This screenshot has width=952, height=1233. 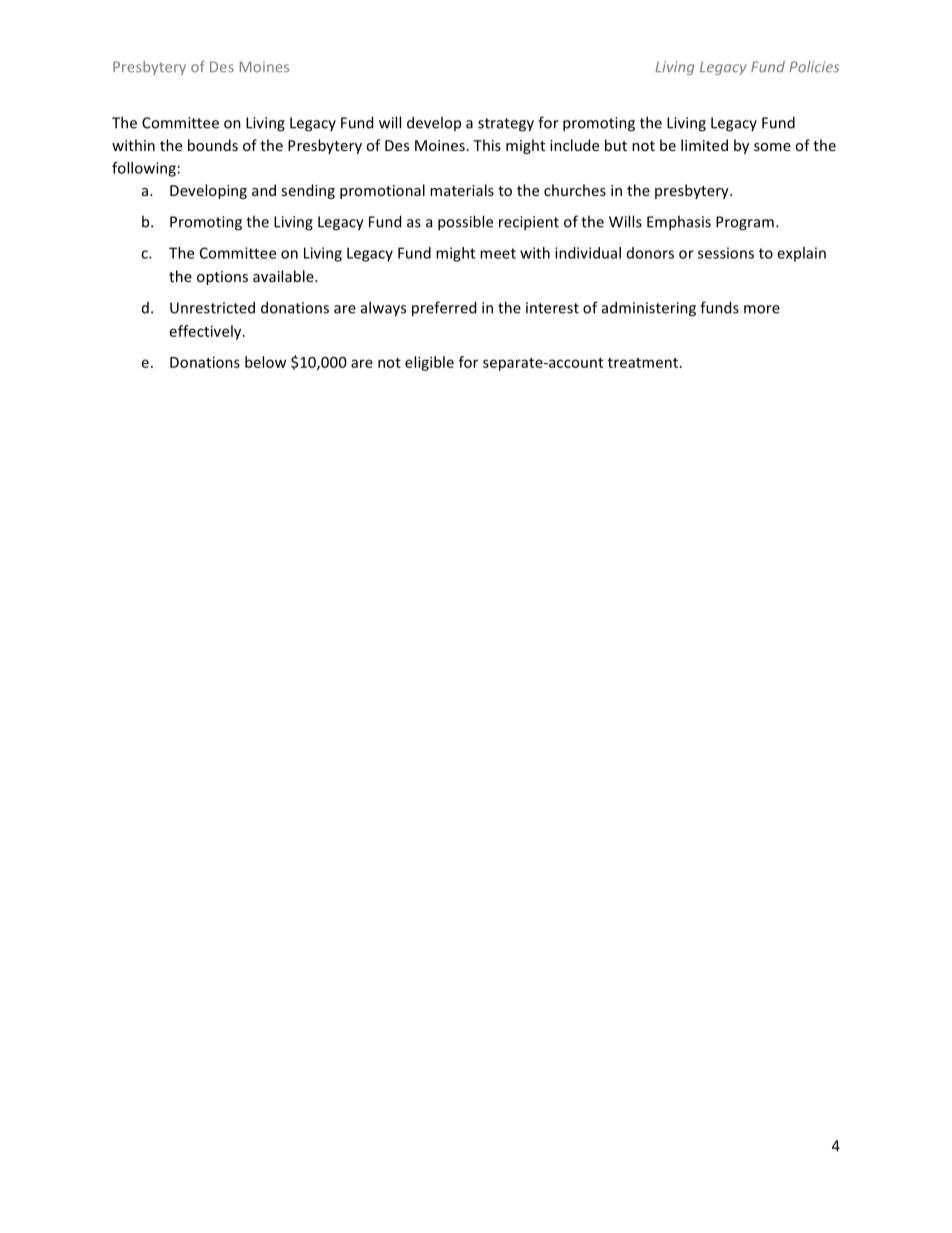 I want to click on materials, so click(x=462, y=190).
